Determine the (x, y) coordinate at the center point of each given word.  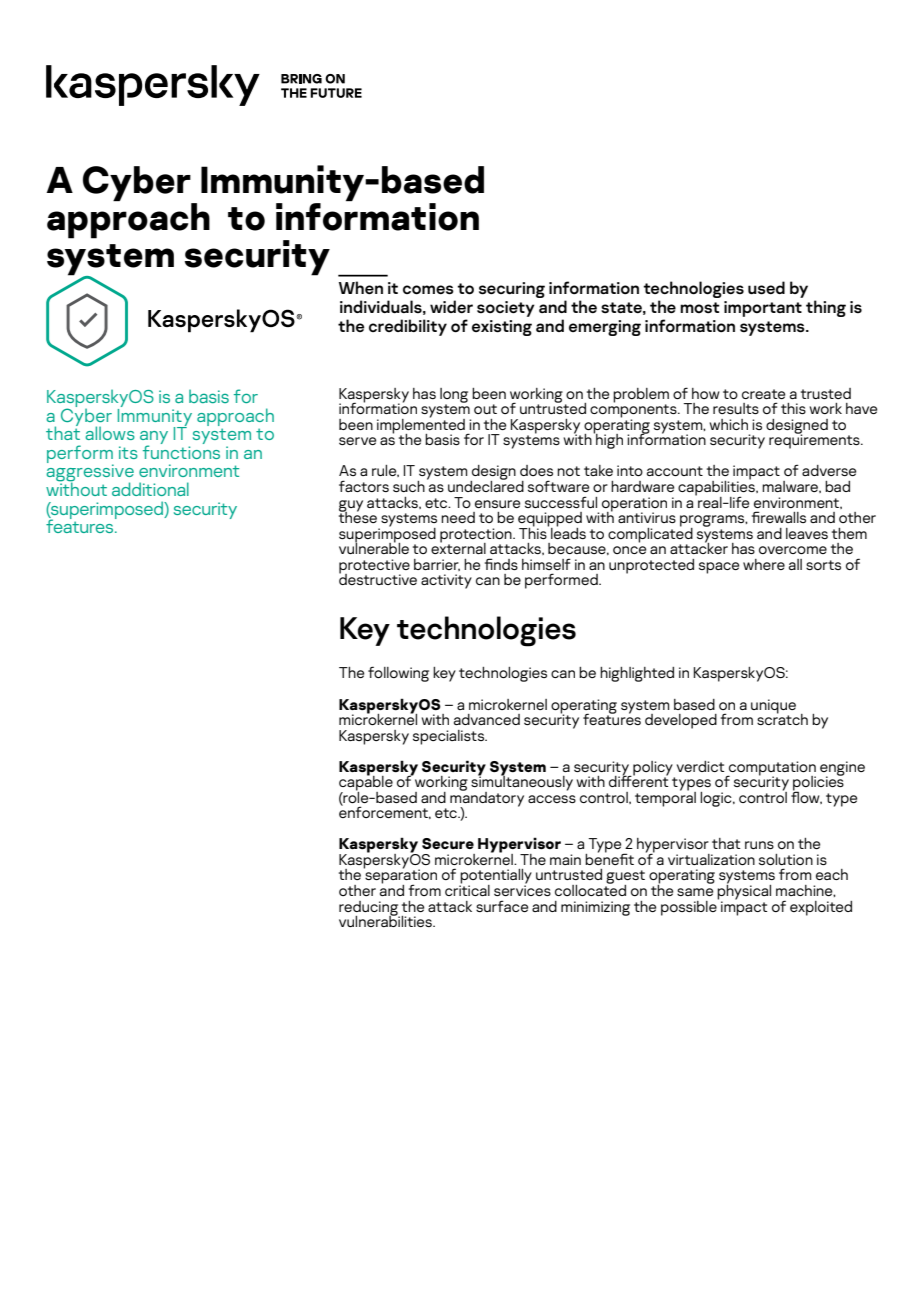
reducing (369, 909)
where (764, 564)
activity (446, 581)
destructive (378, 578)
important (763, 309)
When (361, 287)
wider (451, 306)
